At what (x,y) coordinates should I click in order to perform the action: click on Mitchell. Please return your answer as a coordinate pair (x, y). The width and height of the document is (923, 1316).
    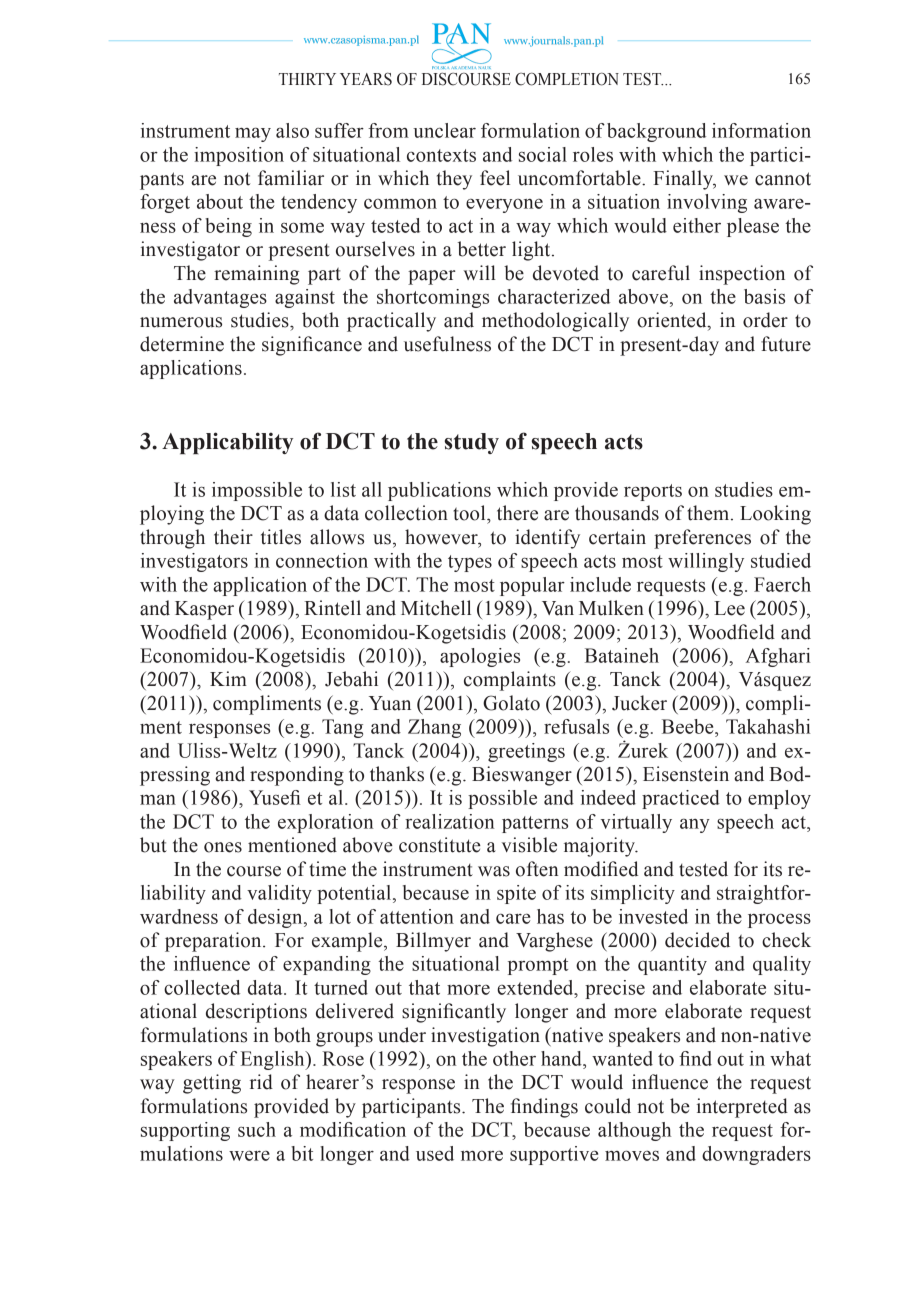
    Looking at the image, I should click on (436, 608).
